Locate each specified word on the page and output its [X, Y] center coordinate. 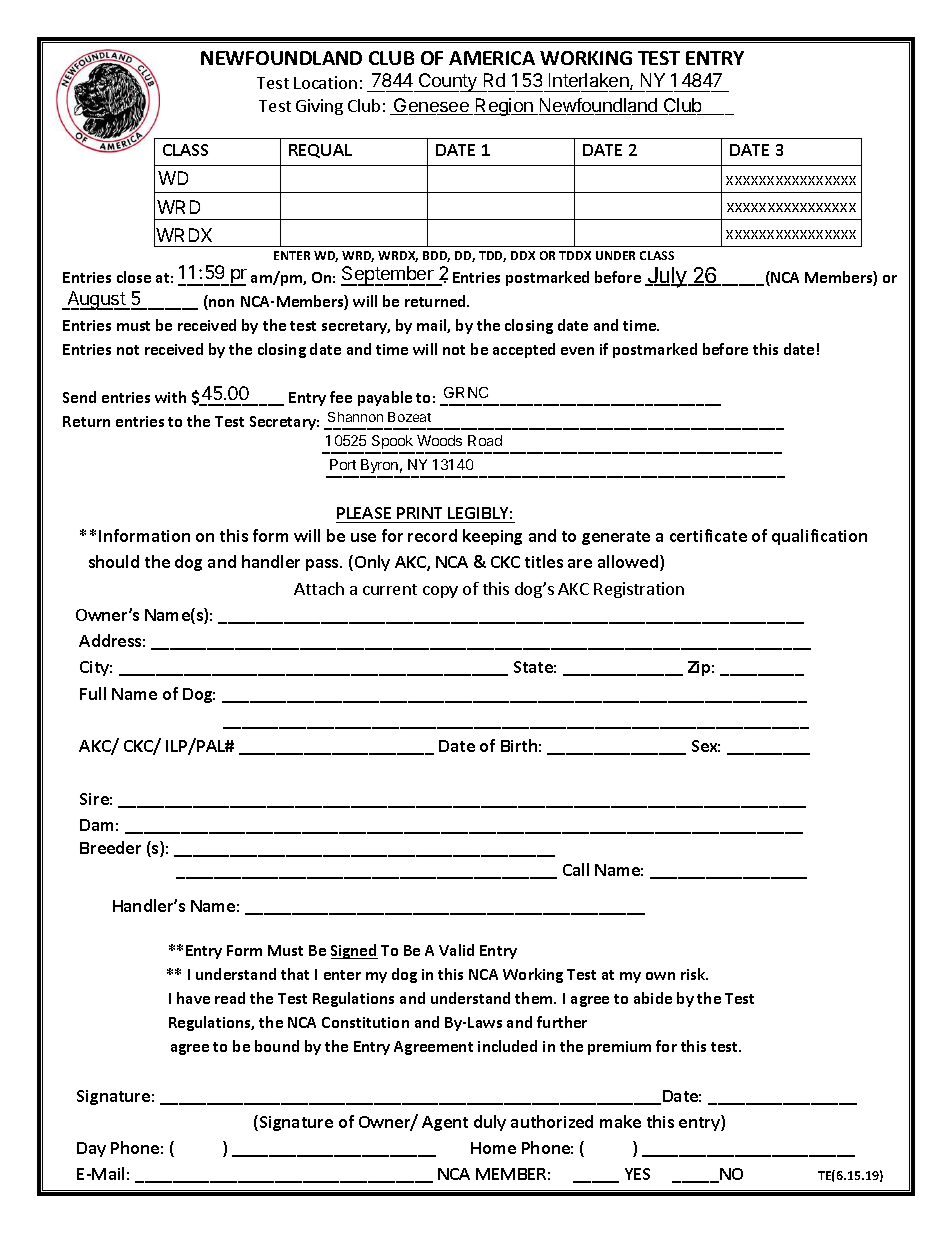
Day [91, 1149]
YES [637, 1174]
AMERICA [492, 58]
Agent [445, 1123]
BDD [436, 256]
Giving [319, 107]
